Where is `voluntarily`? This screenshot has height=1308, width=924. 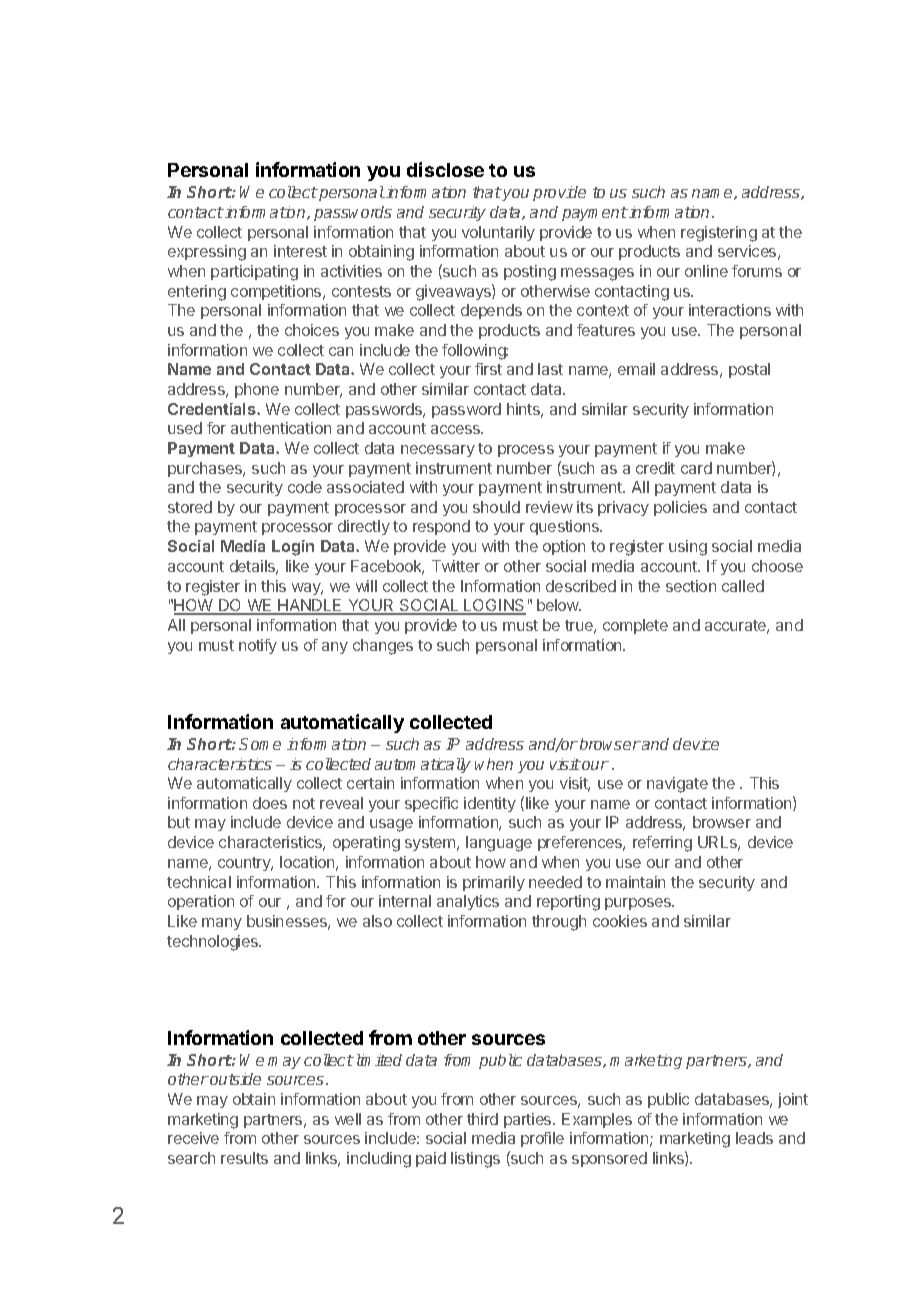 voluntarily is located at coordinates (498, 233).
